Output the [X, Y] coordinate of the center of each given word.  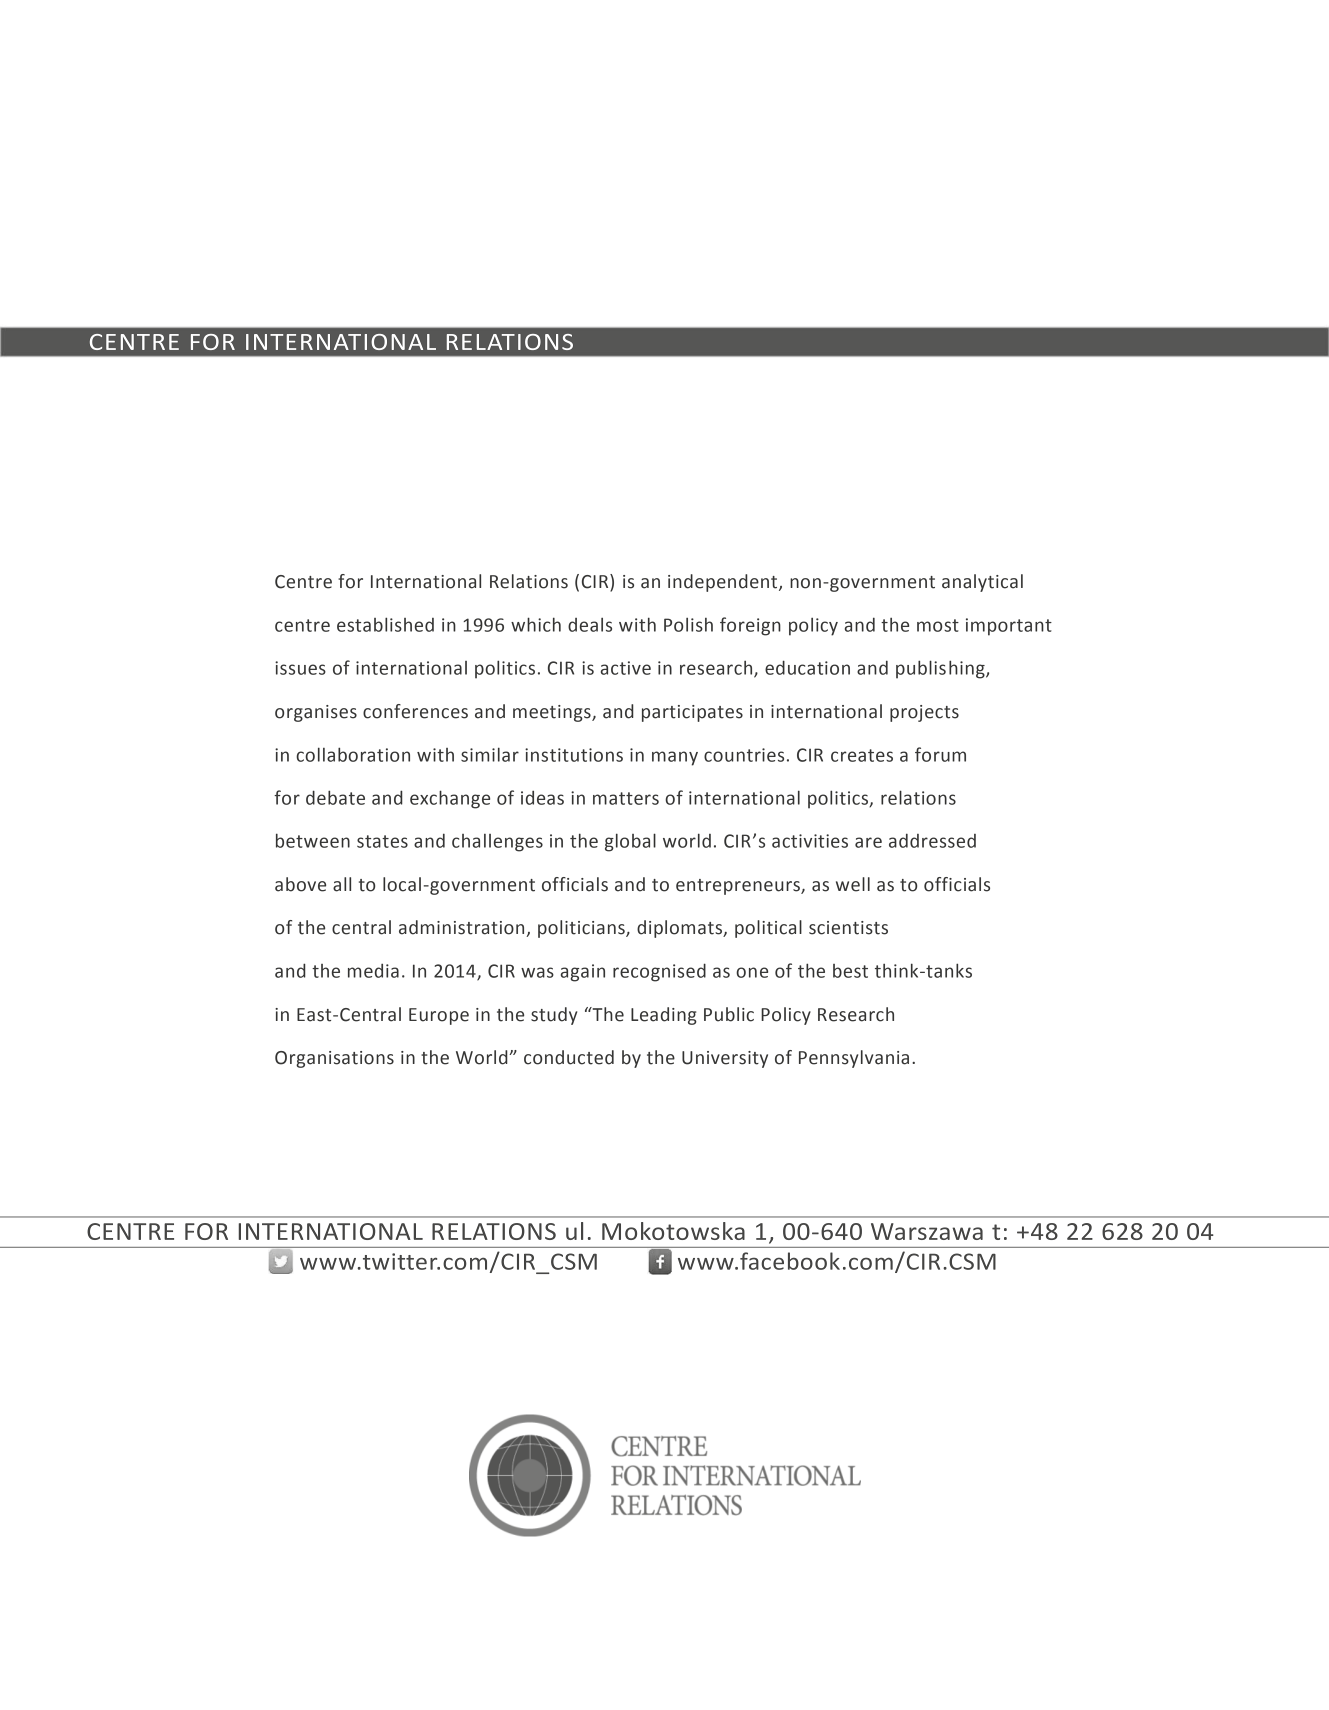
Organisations [334, 1059]
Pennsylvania [854, 1059]
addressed [932, 840]
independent [724, 583]
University [725, 1059]
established [385, 624]
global [630, 842]
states [382, 841]
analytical [982, 583]
